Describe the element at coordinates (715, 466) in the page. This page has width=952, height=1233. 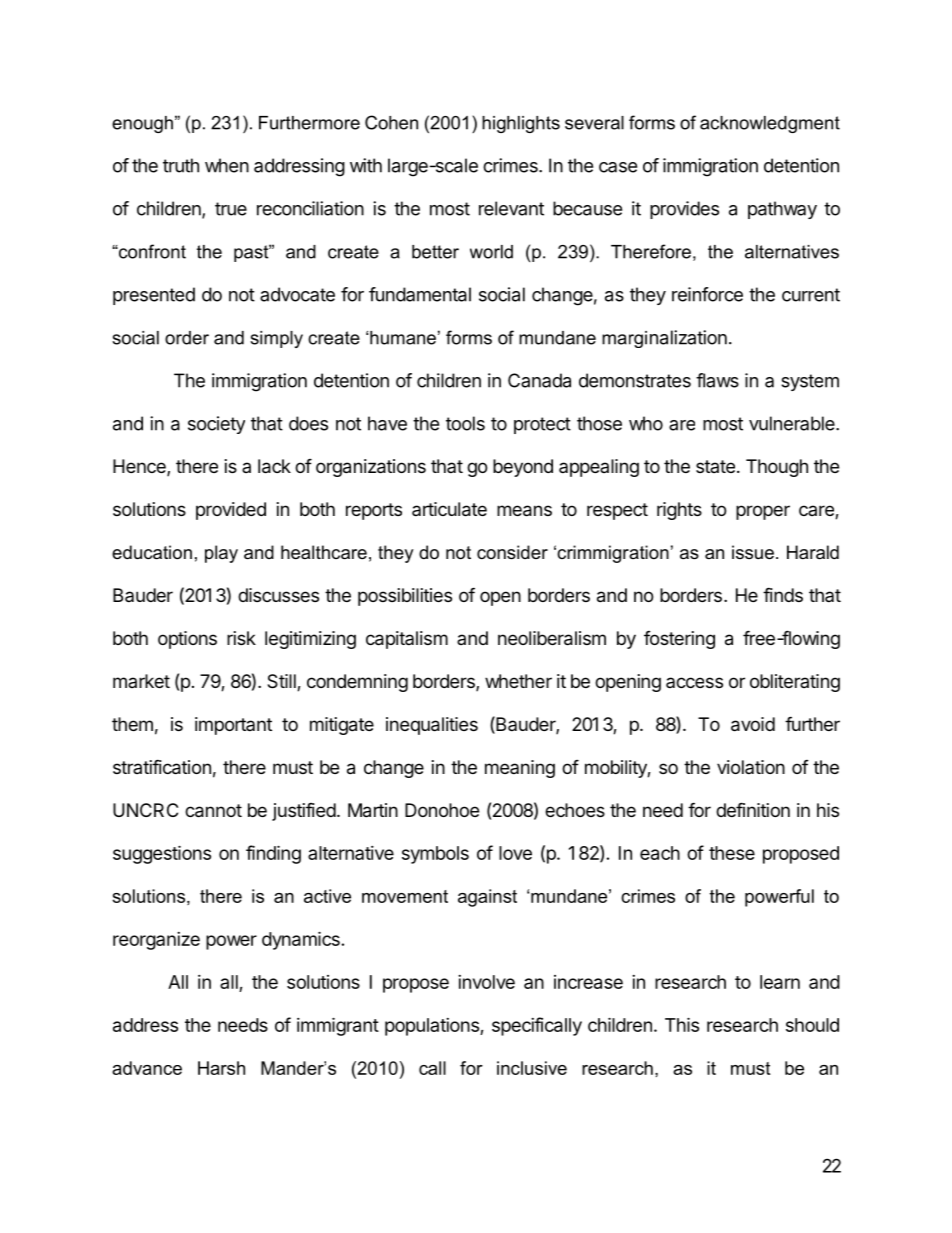
I see `state` at that location.
